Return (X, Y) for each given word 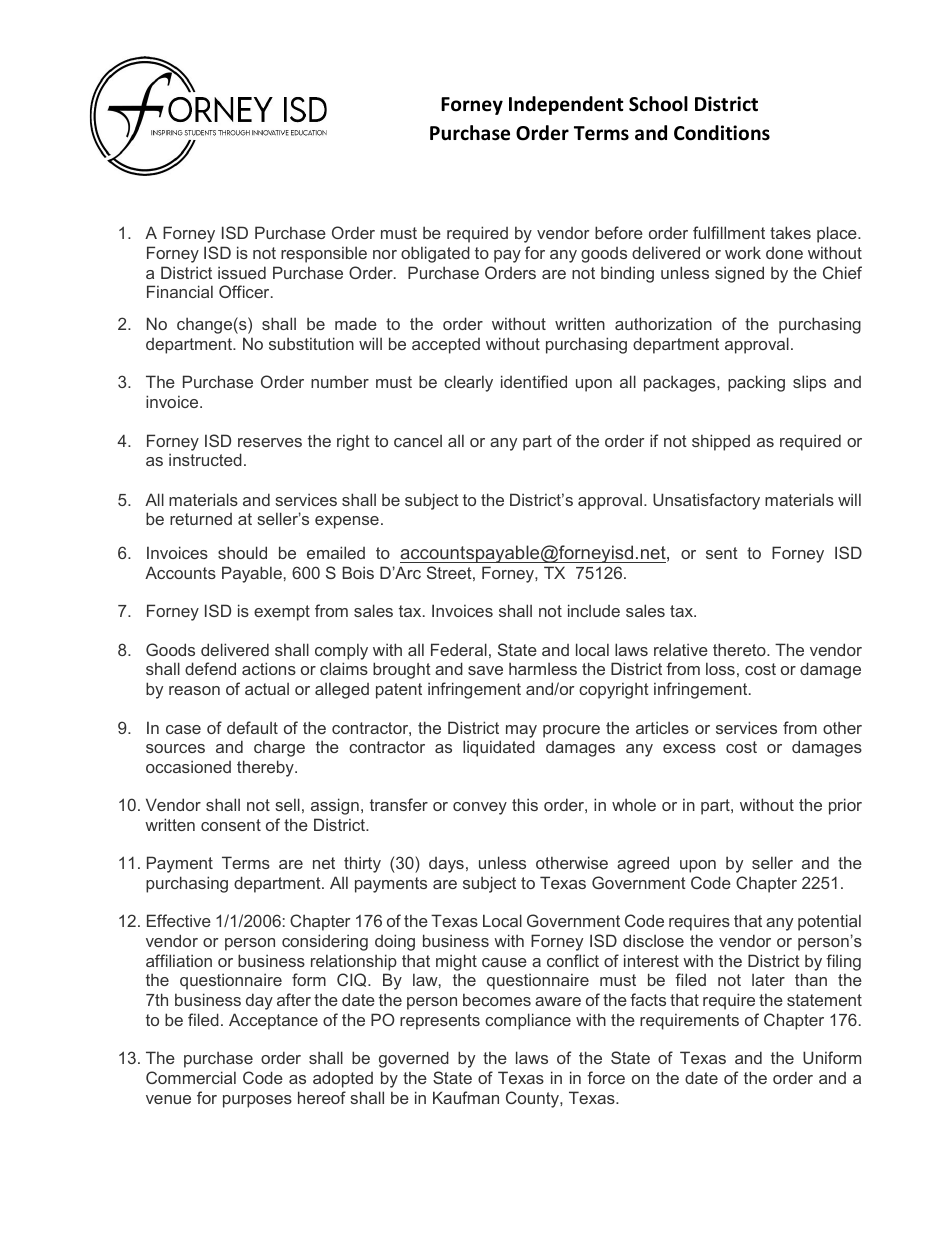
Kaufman (466, 1097)
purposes (257, 1101)
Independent (566, 105)
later (768, 980)
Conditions (722, 133)
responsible (324, 254)
